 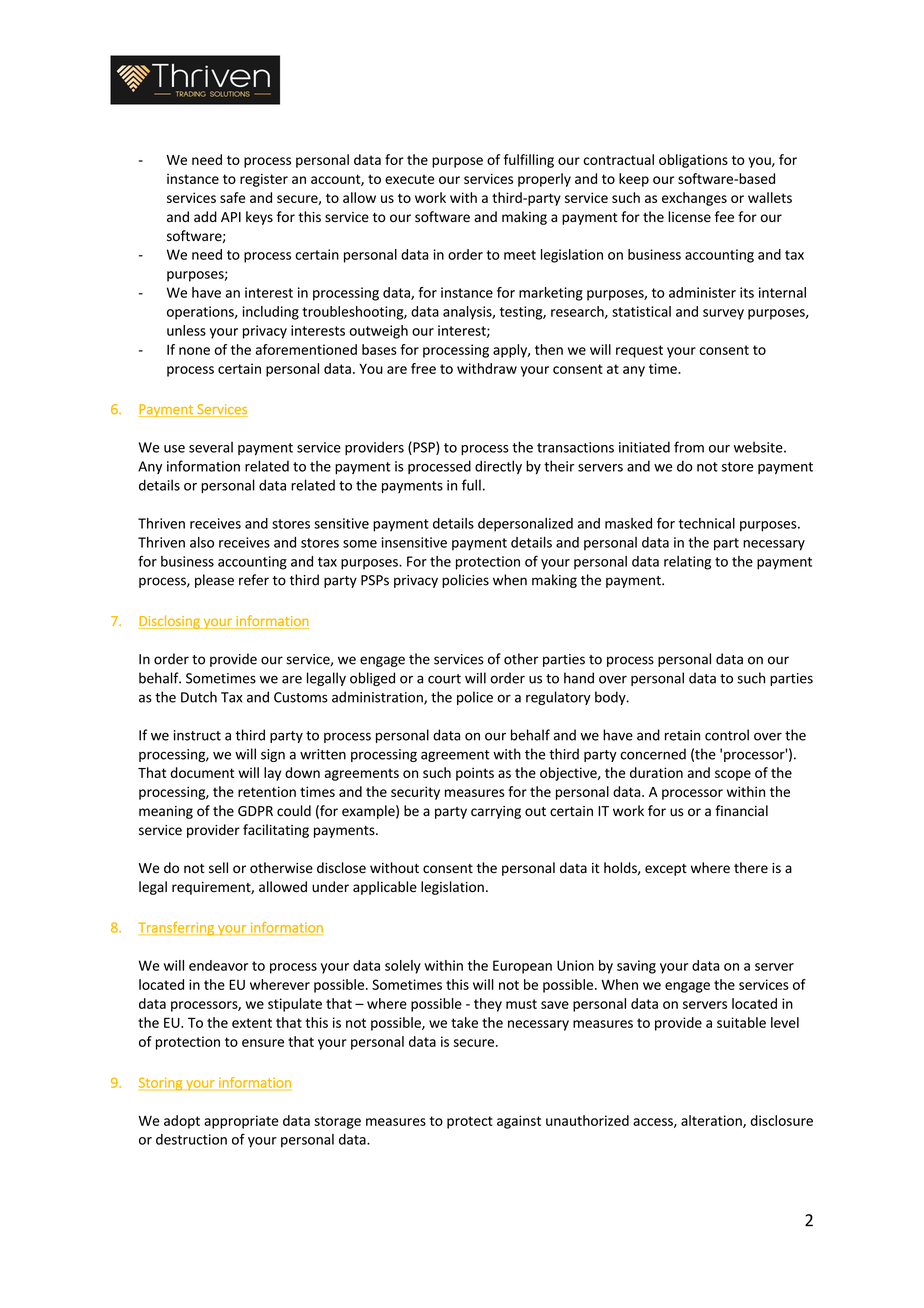 I want to click on financial, so click(x=741, y=811).
